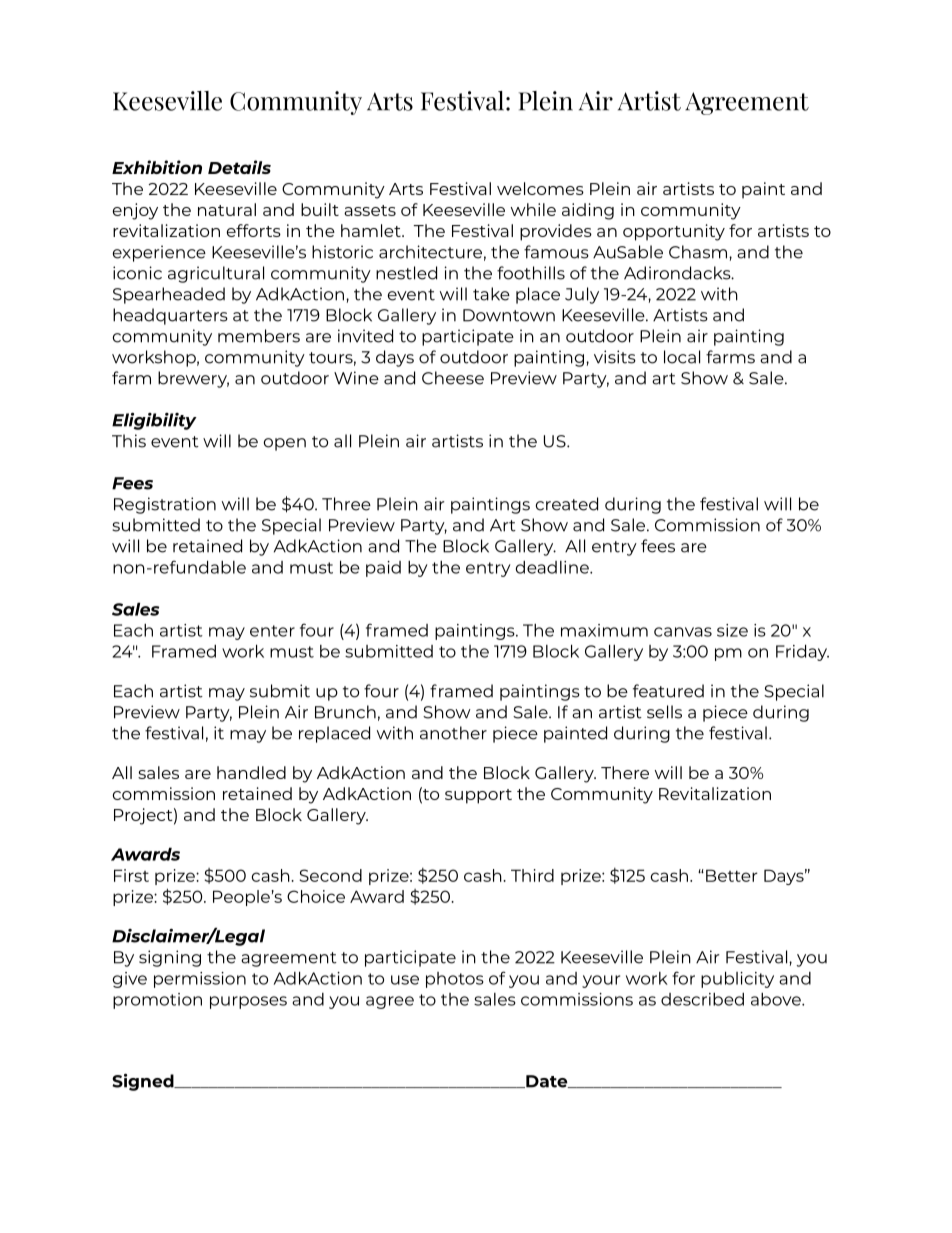 The height and width of the screenshot is (1233, 952). Describe the element at coordinates (227, 209) in the screenshot. I see `natural` at that location.
